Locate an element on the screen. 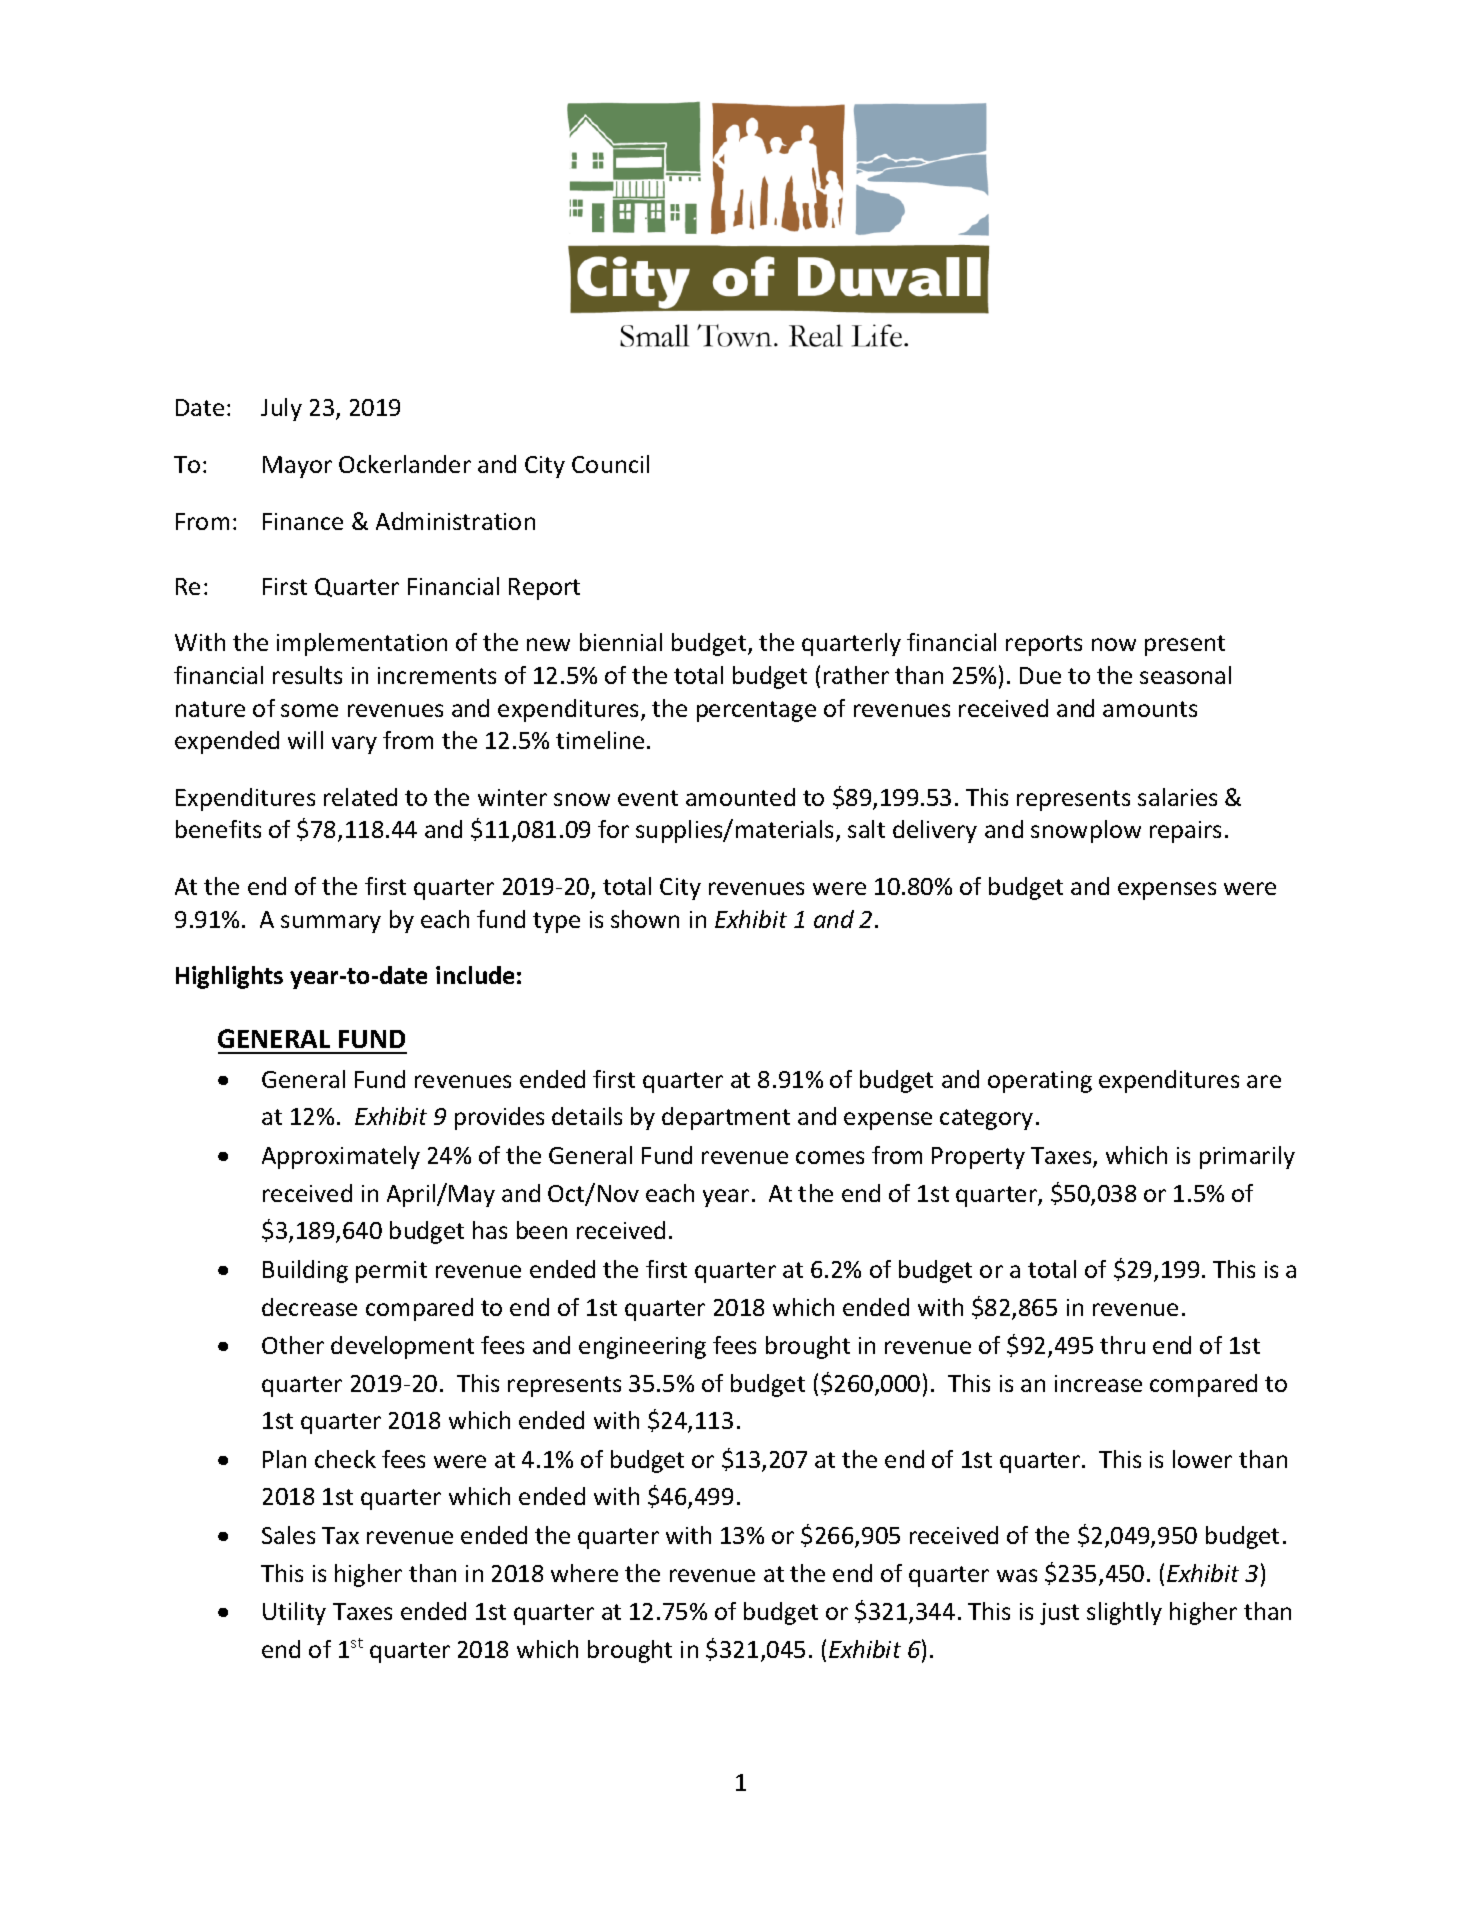  percentage is located at coordinates (756, 711).
